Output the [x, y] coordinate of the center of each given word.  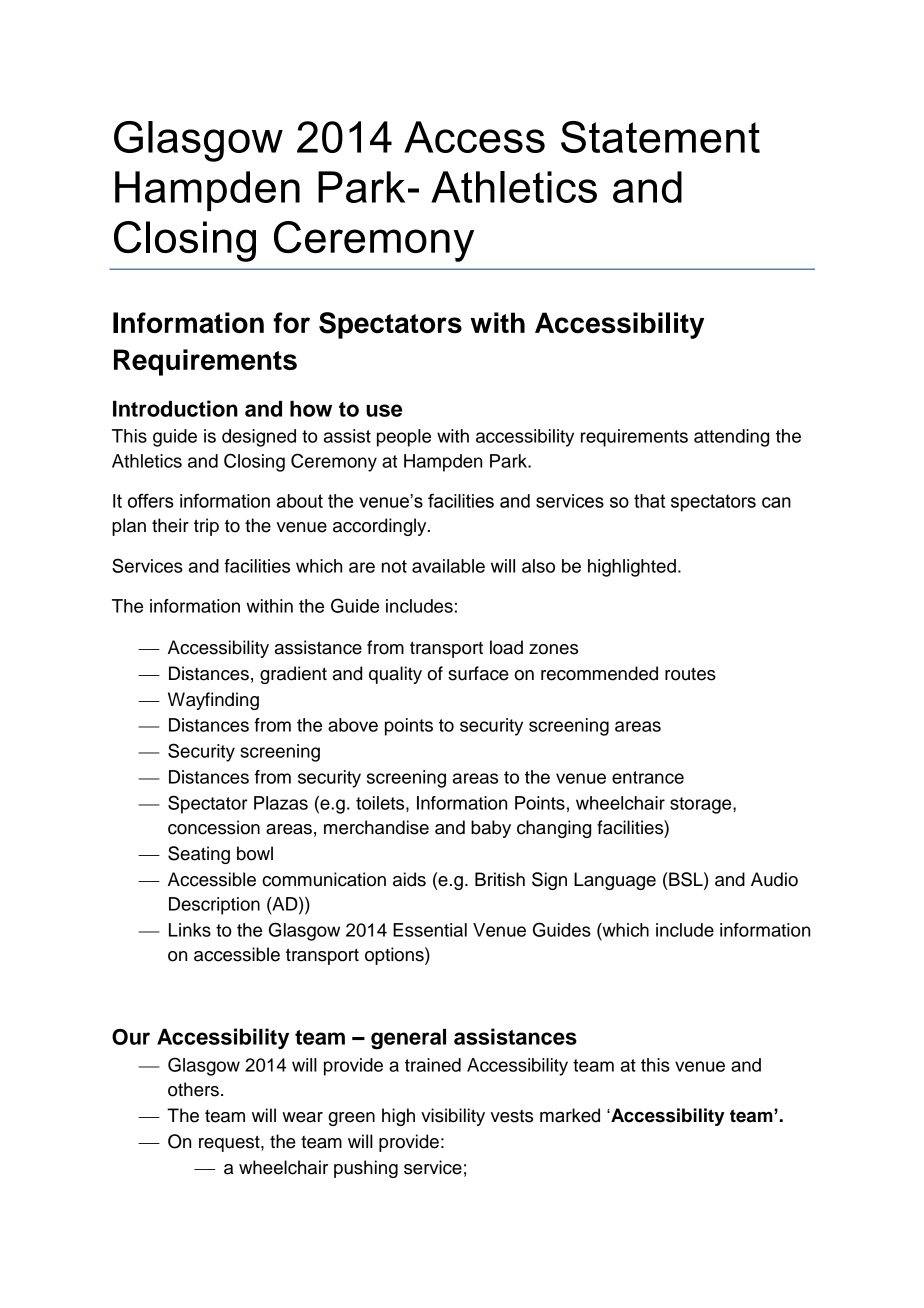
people [404, 438]
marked [570, 1115]
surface [478, 673]
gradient [293, 675]
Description [214, 906]
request [230, 1143]
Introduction [175, 408]
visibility [453, 1117]
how [311, 409]
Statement [660, 137]
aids [409, 879]
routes [690, 674]
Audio [774, 879]
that [649, 501]
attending [731, 438]
